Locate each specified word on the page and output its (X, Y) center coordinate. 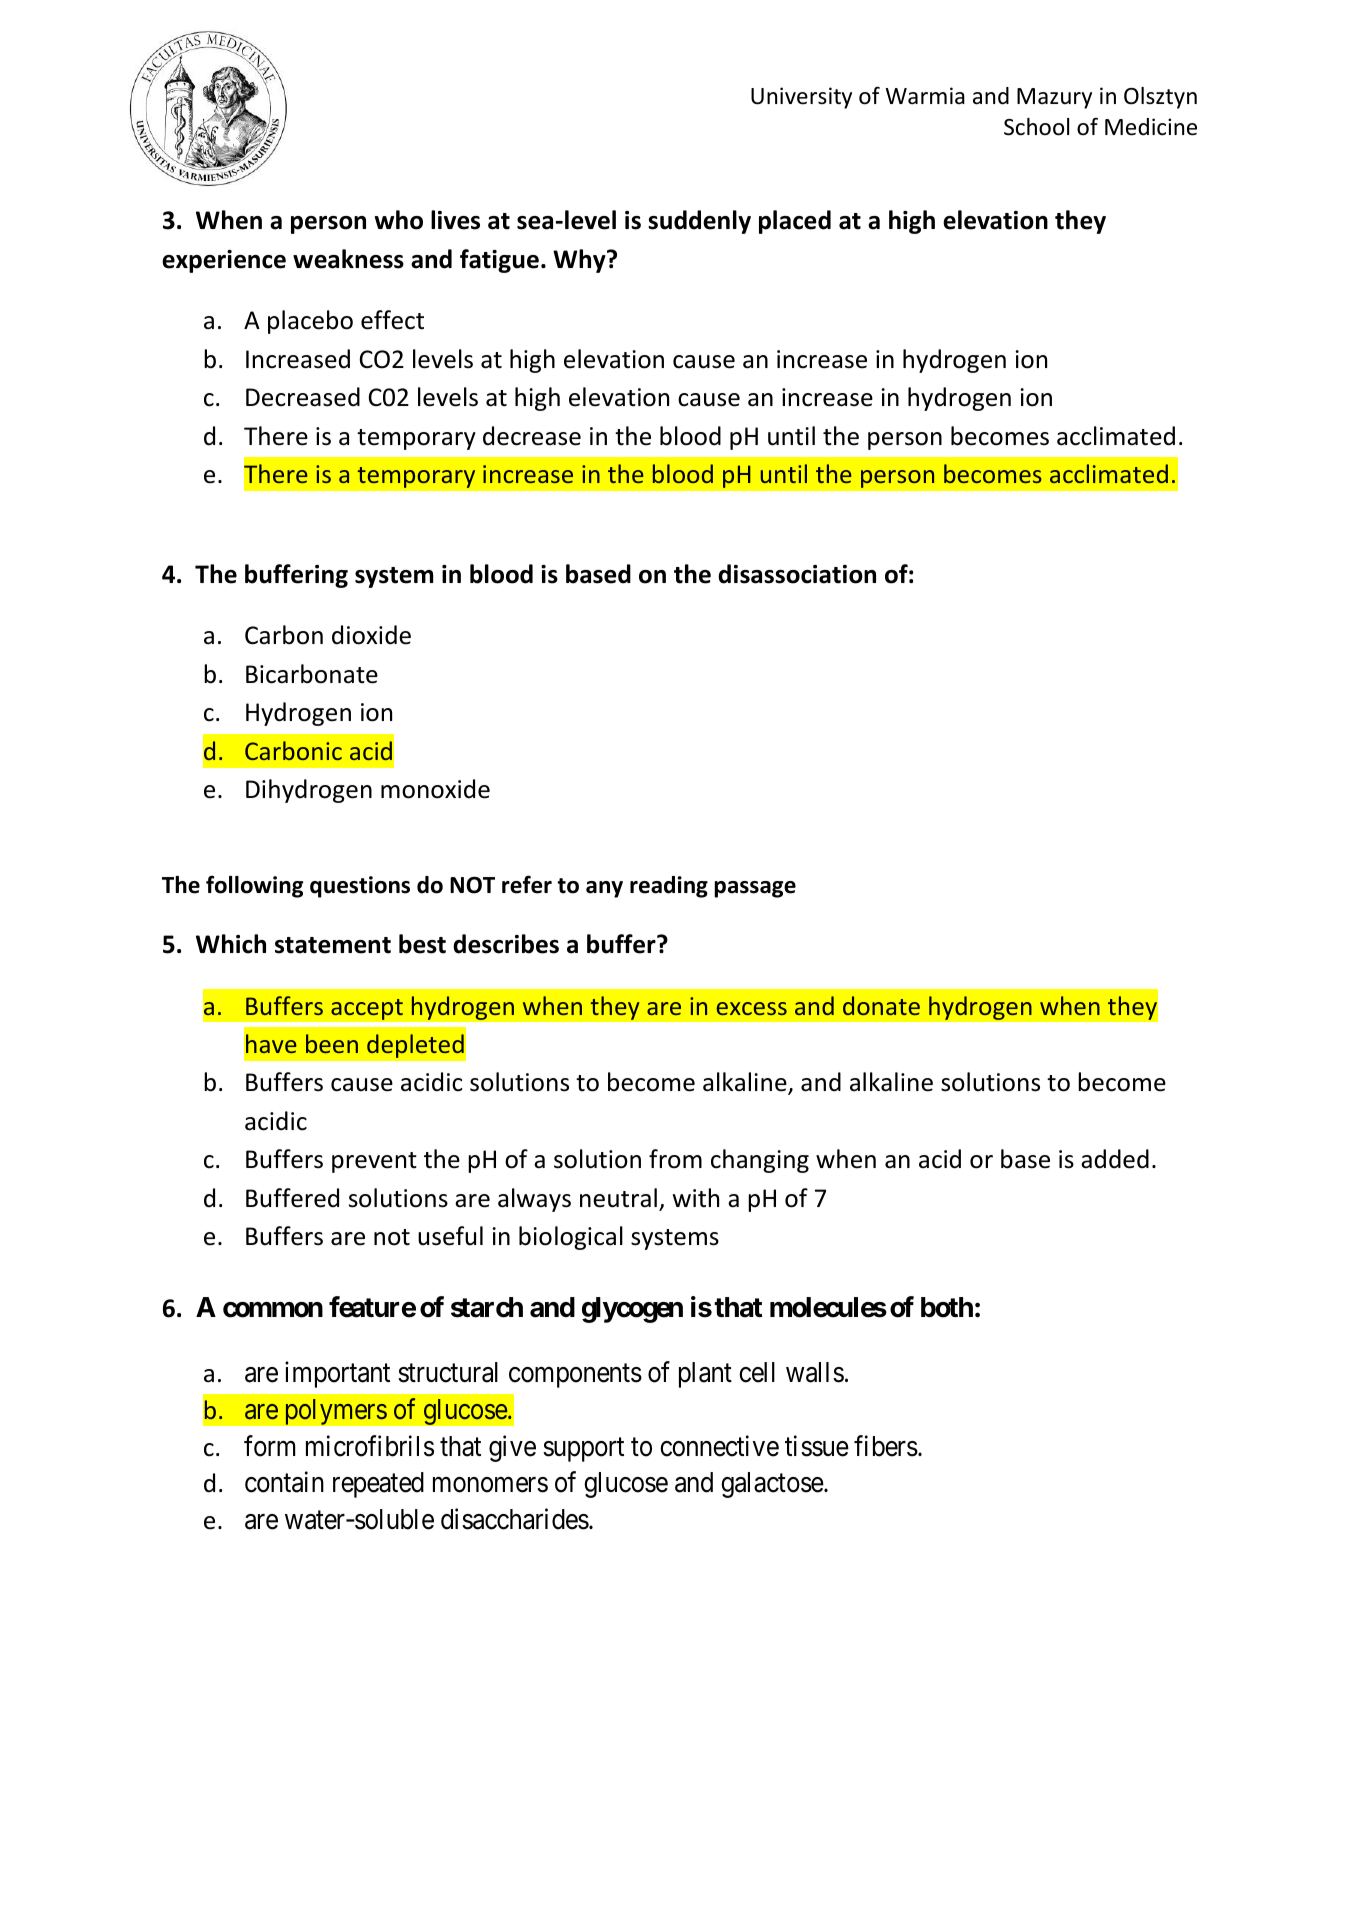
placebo (310, 322)
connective (719, 1446)
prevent (374, 1162)
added (1115, 1159)
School (1036, 127)
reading (669, 887)
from (675, 1159)
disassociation (797, 574)
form (269, 1446)
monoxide (435, 789)
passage (755, 889)
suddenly (699, 222)
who (399, 220)
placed (795, 222)
